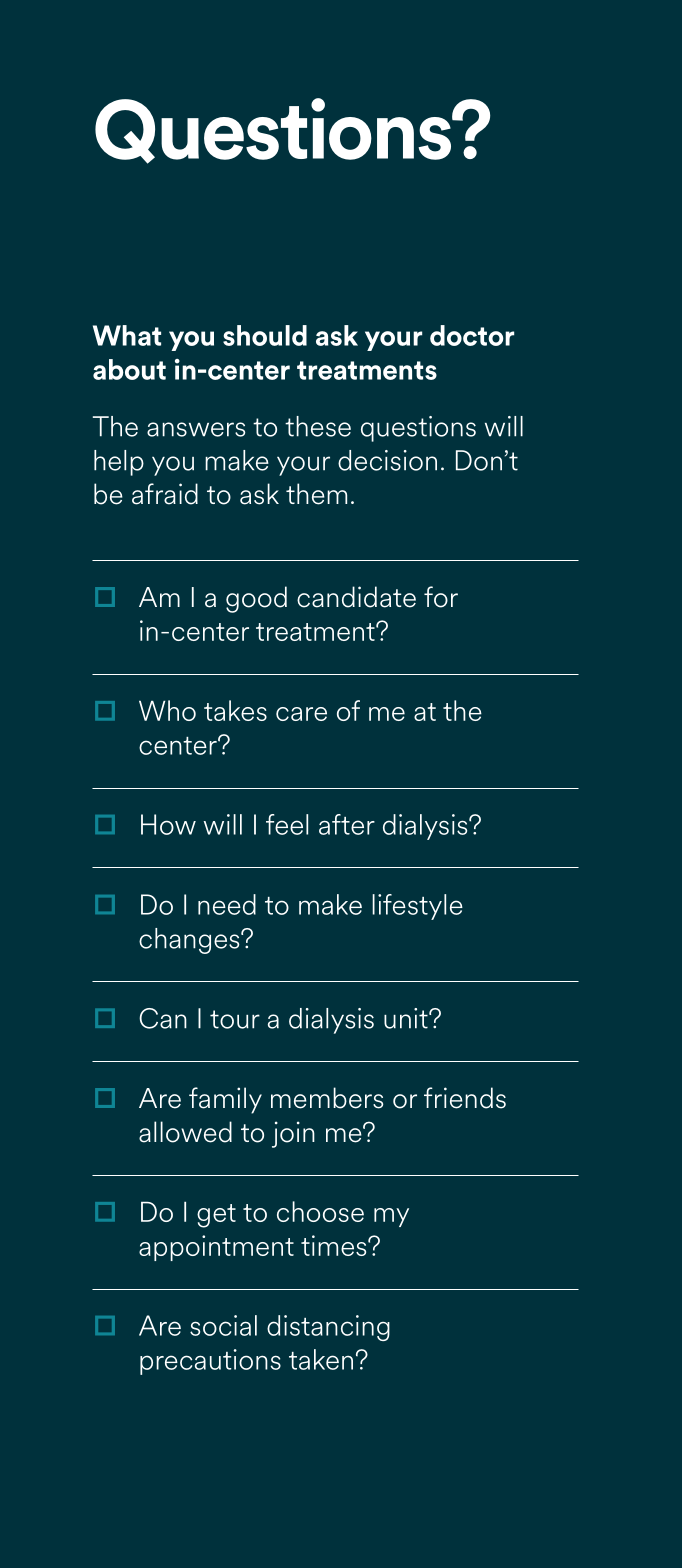  I want to click on friends, so click(465, 1098).
